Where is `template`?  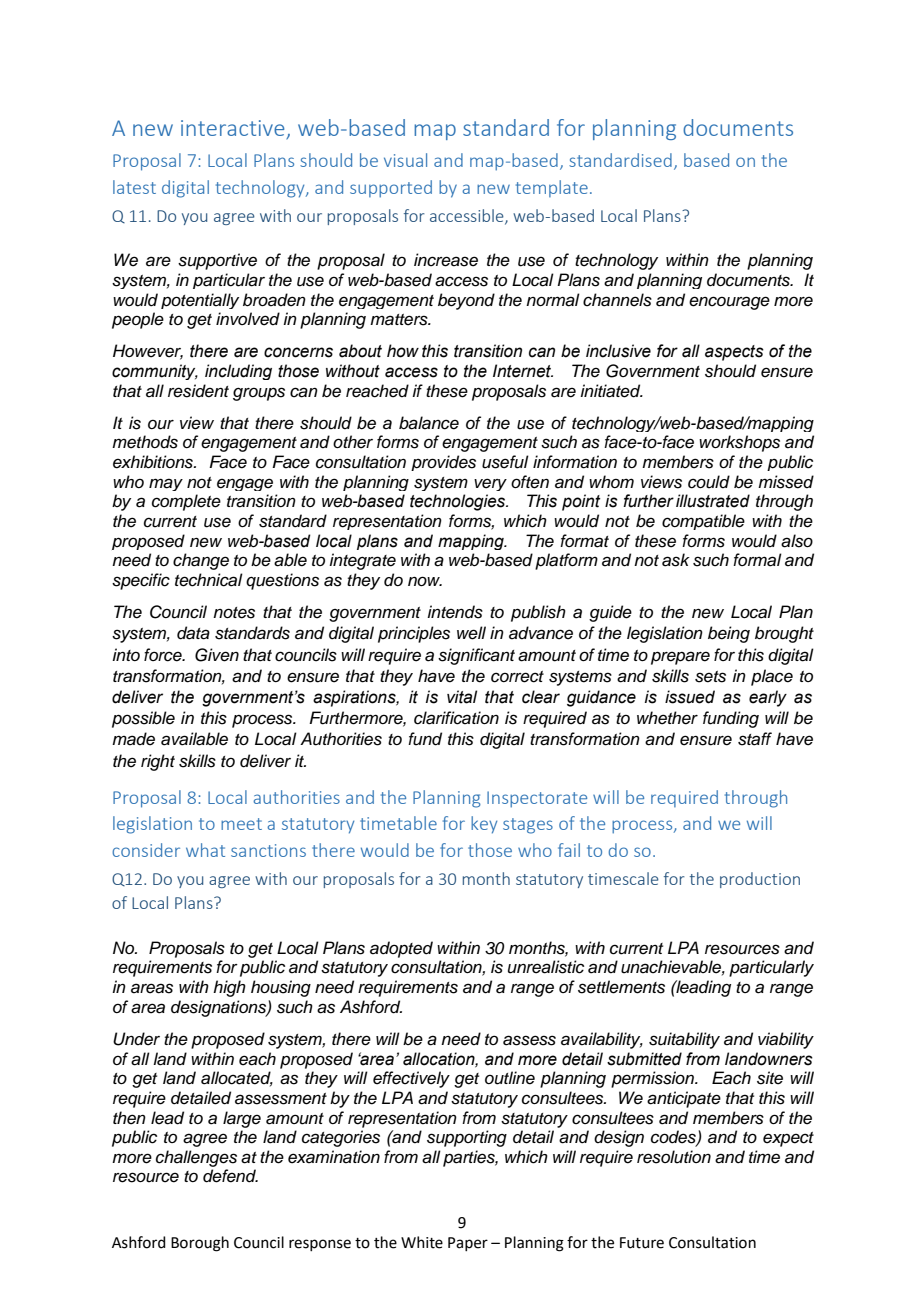
template is located at coordinates (552, 188).
